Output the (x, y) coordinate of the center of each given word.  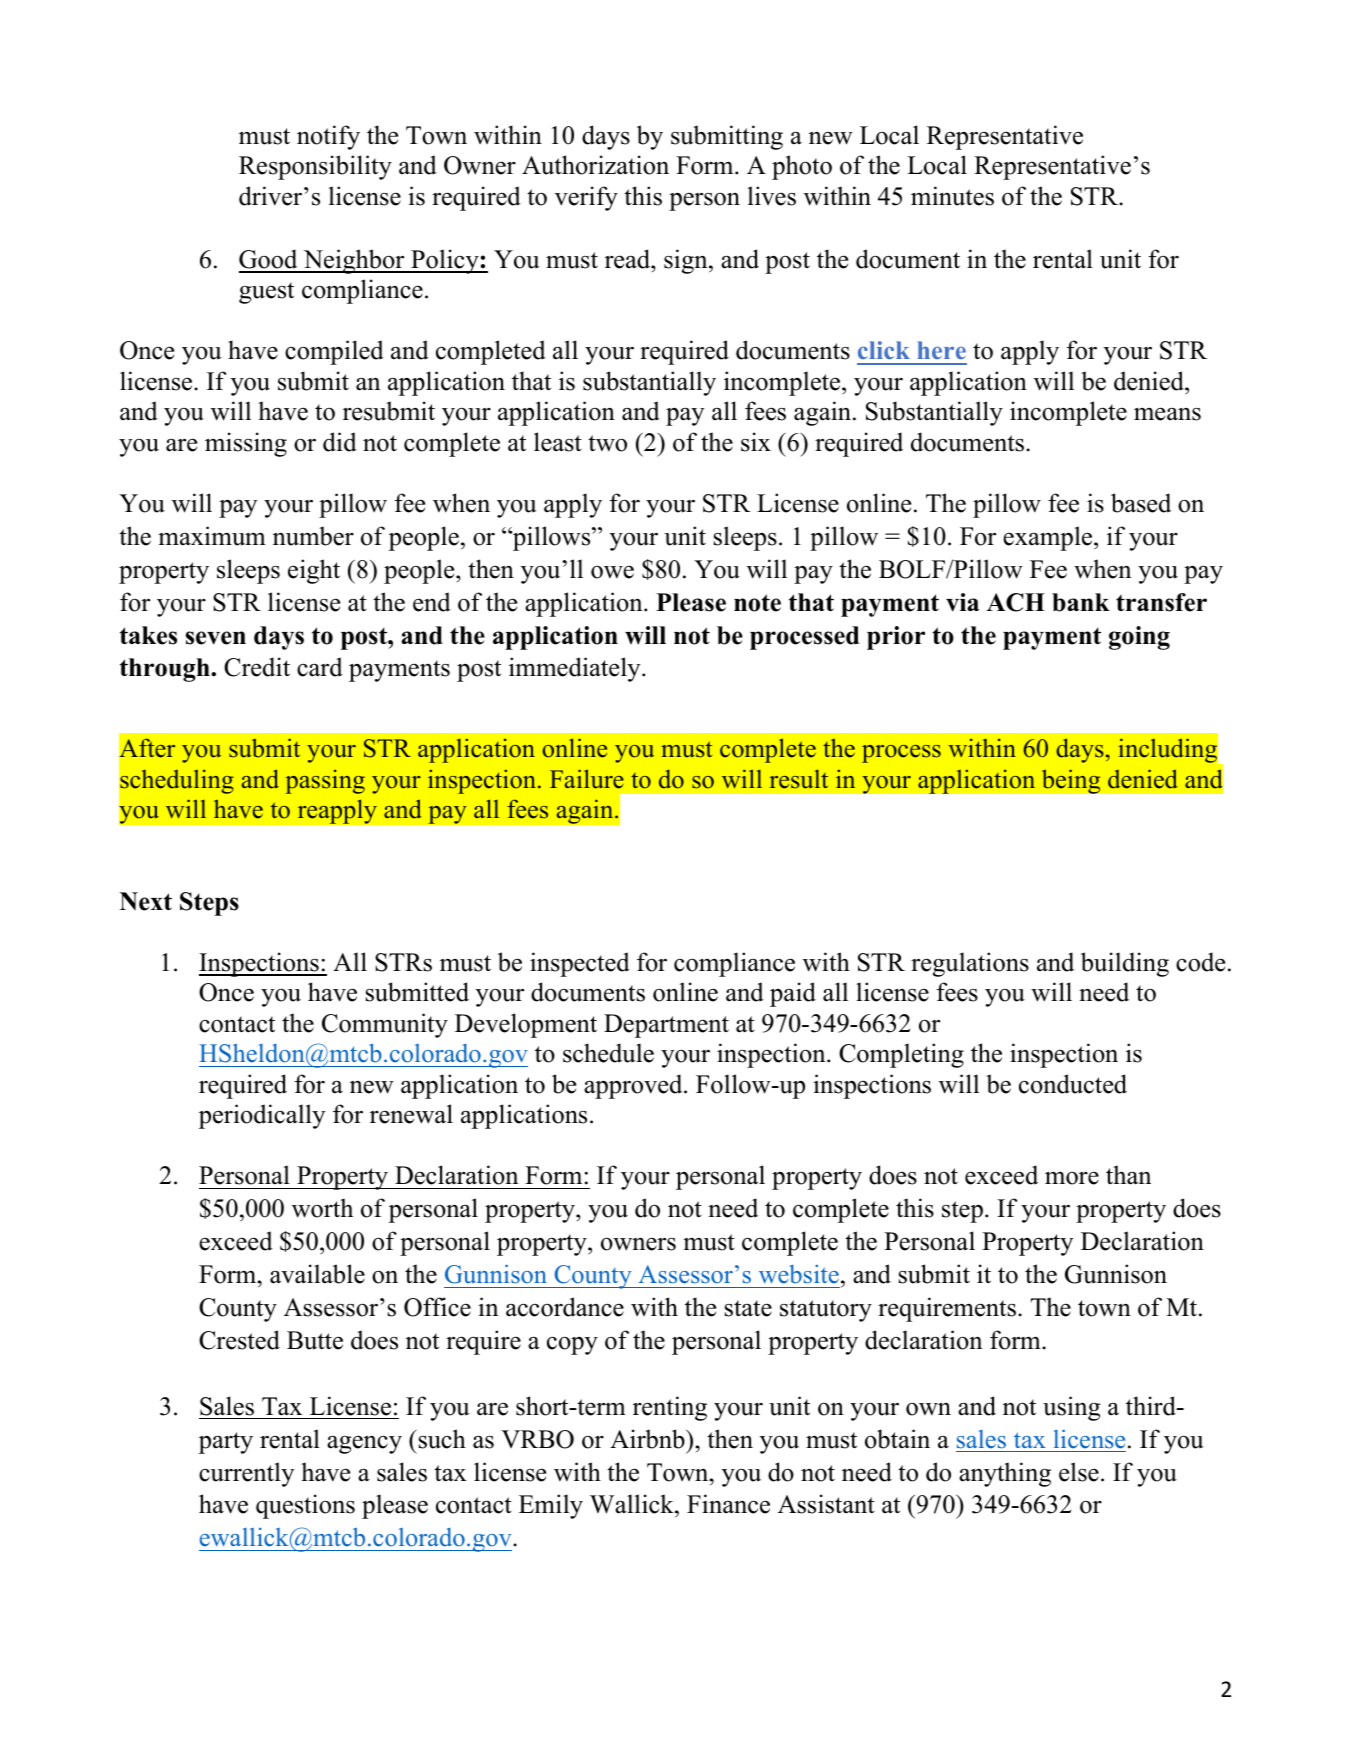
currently (246, 1474)
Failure (587, 779)
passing (325, 782)
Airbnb (648, 1439)
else (1079, 1472)
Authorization (595, 165)
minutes (952, 196)
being (1071, 781)
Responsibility (315, 167)
